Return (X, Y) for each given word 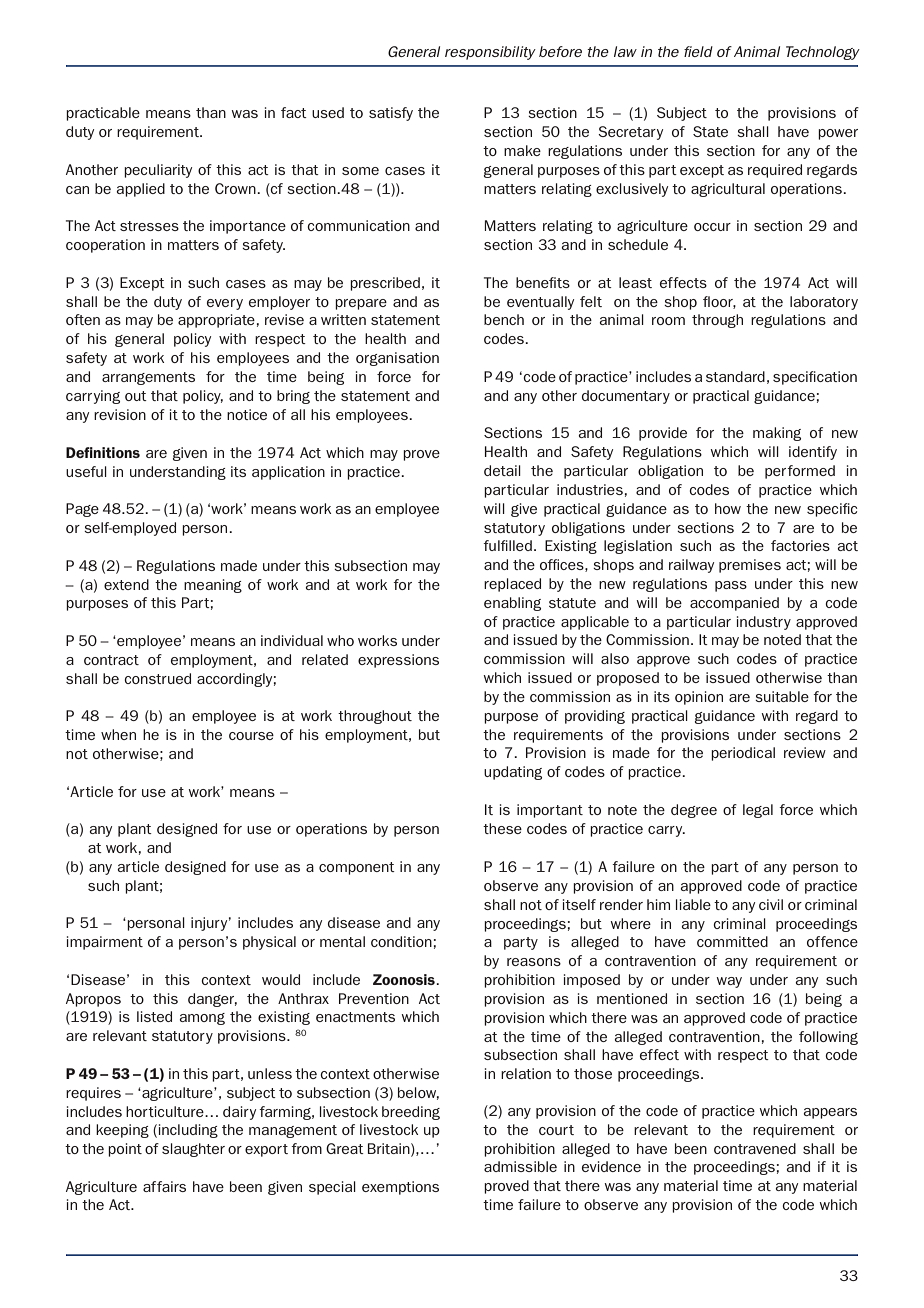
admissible (520, 1166)
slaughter (193, 1150)
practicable (103, 114)
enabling (512, 604)
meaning (213, 586)
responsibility (490, 53)
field (698, 51)
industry (764, 623)
